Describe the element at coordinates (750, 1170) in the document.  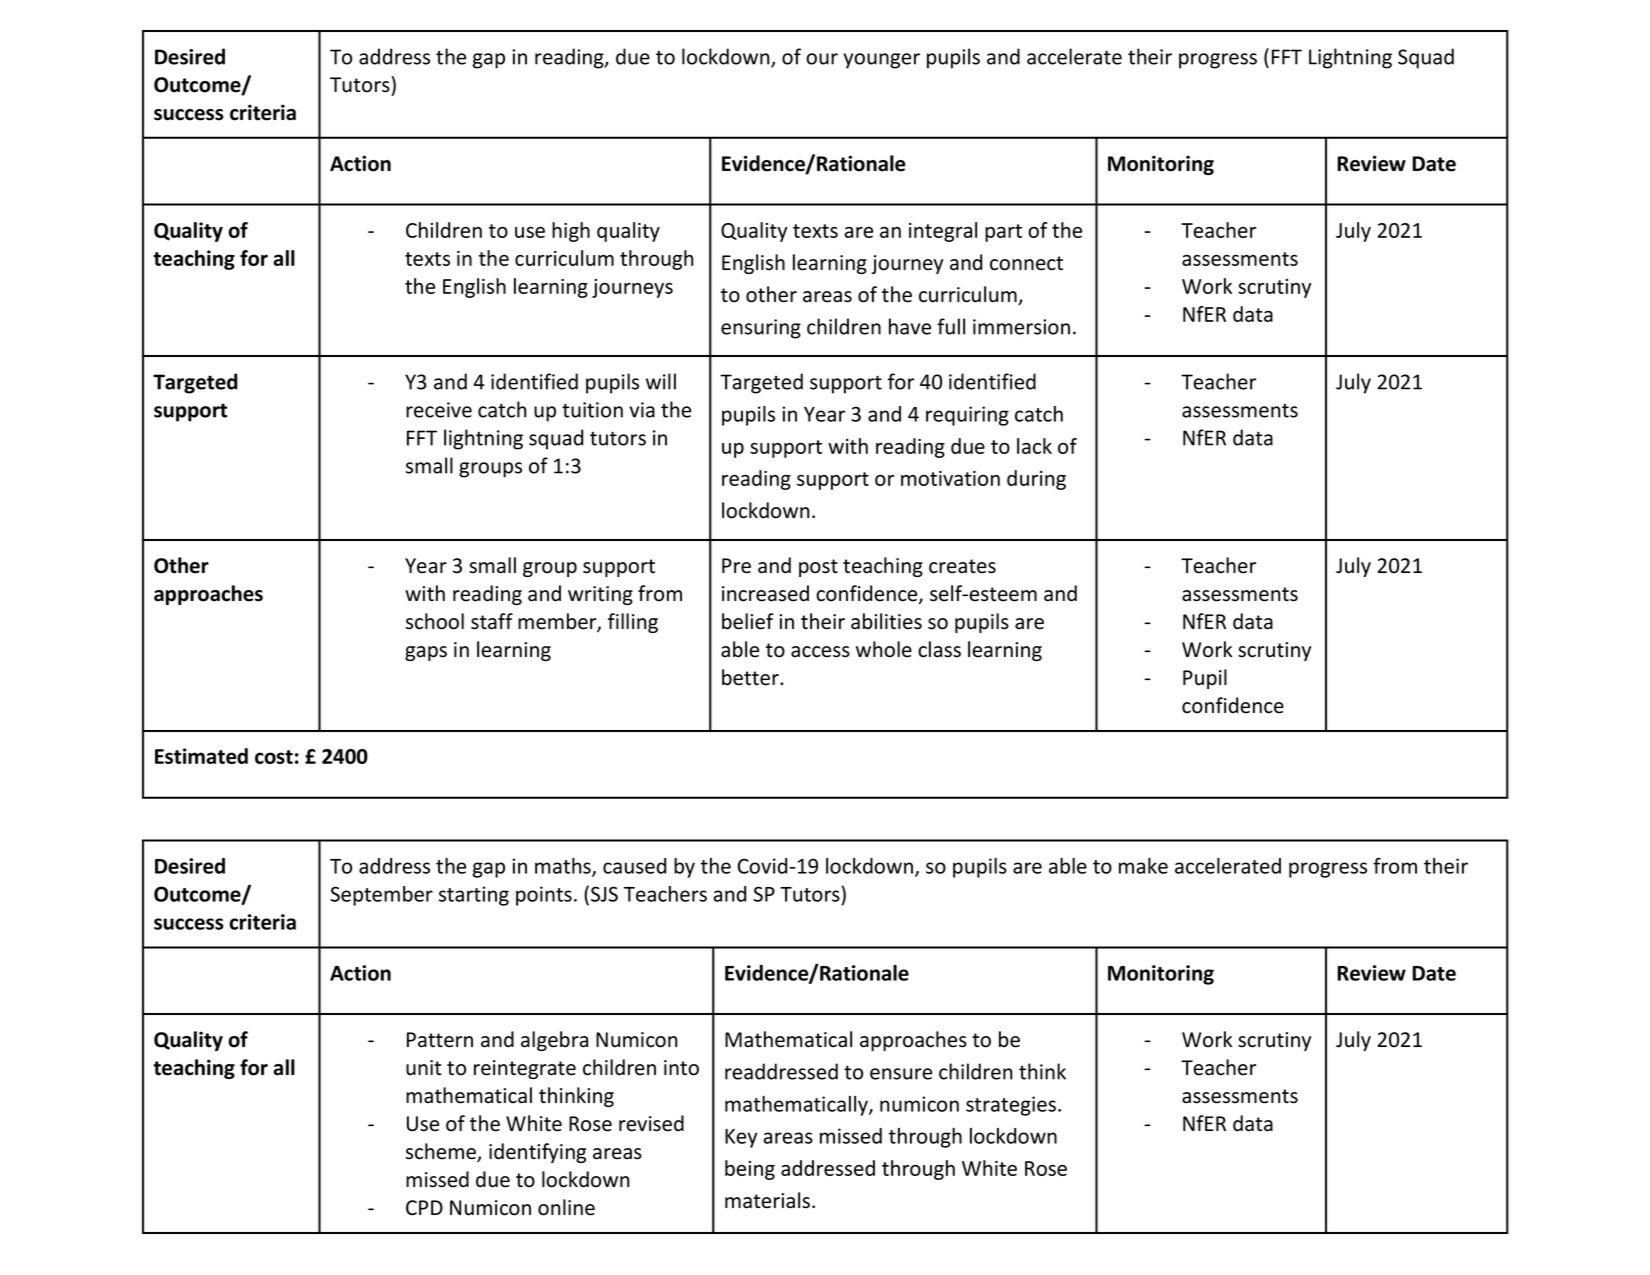
I see `being` at that location.
